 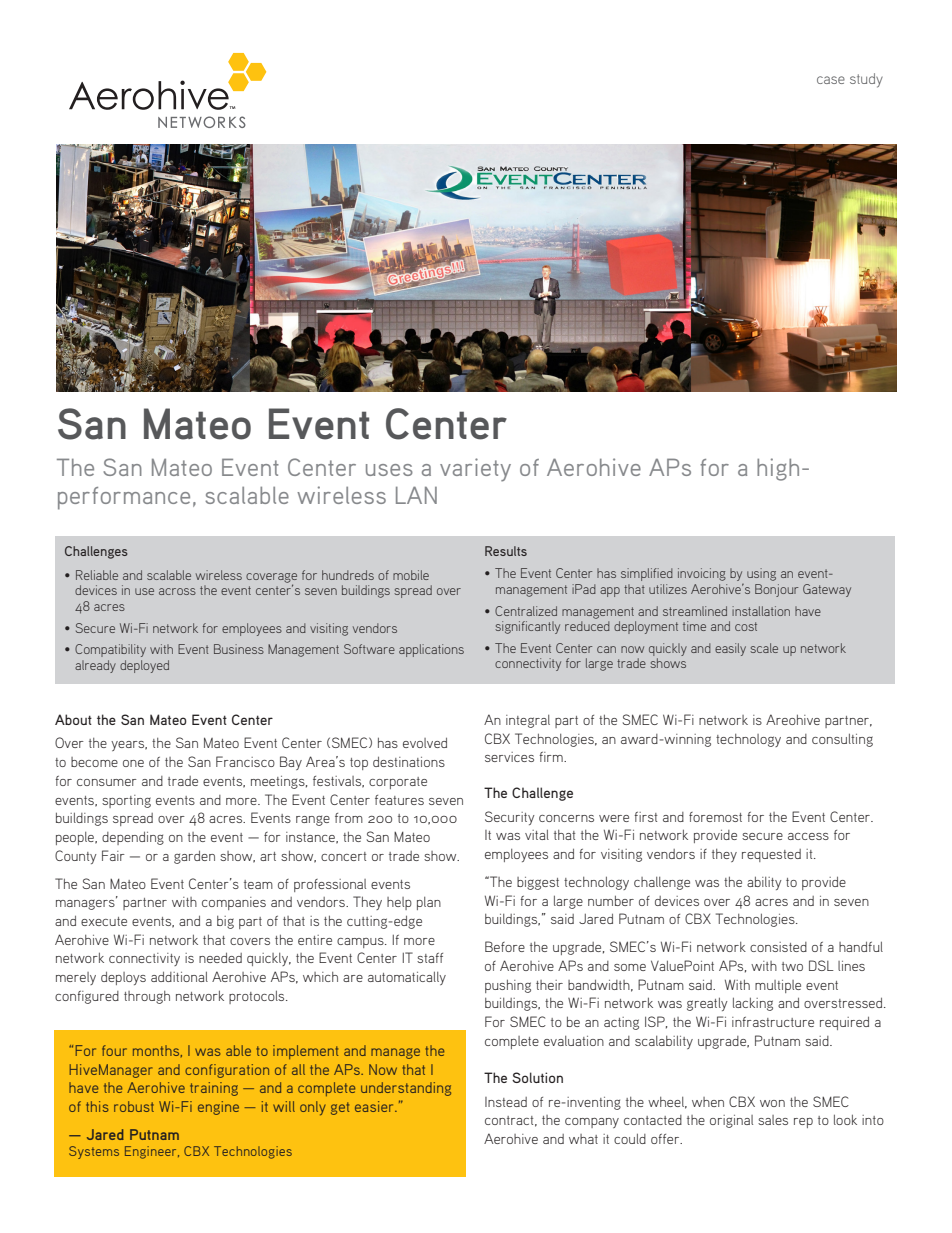 What do you see at coordinates (194, 857) in the document?
I see `garden` at bounding box center [194, 857].
